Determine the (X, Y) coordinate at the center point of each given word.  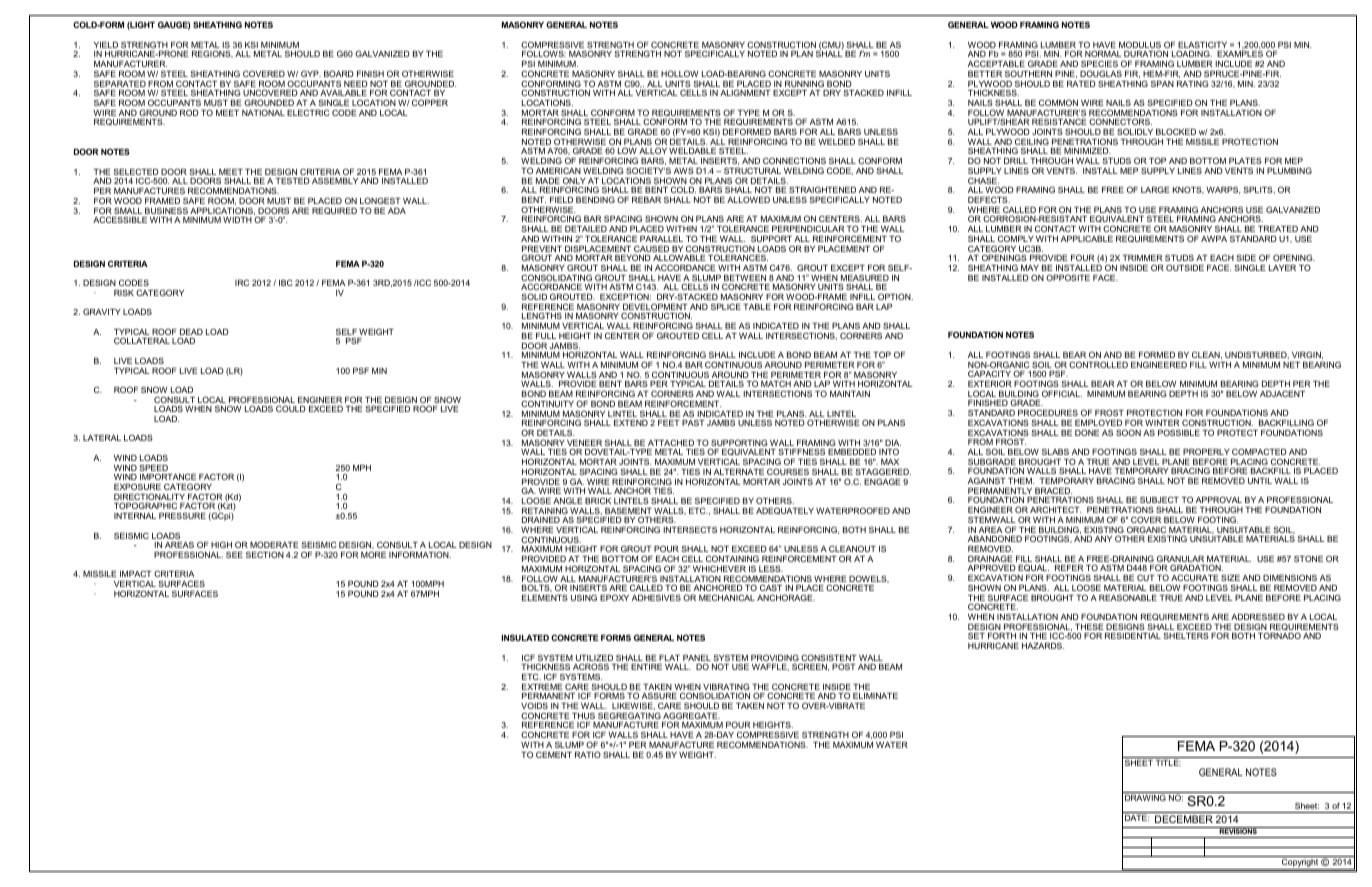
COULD (291, 408)
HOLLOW (679, 73)
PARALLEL (661, 239)
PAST (693, 422)
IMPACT (135, 573)
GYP (311, 73)
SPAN (1162, 83)
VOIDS (534, 705)
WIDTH (237, 220)
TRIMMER (1142, 258)
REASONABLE (1128, 597)
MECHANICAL (727, 597)
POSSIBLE (1179, 432)
